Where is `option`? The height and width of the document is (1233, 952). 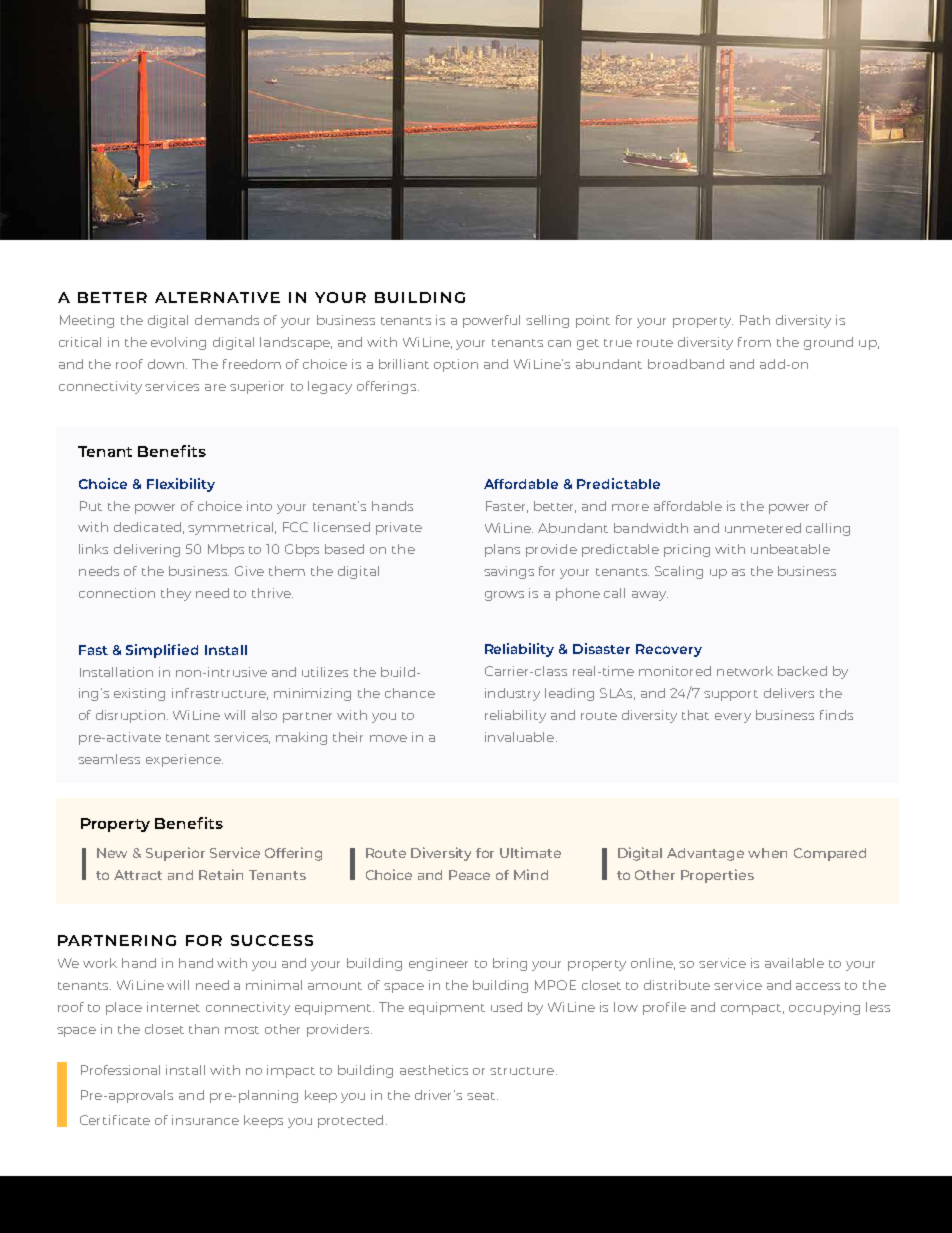
option is located at coordinates (456, 365).
